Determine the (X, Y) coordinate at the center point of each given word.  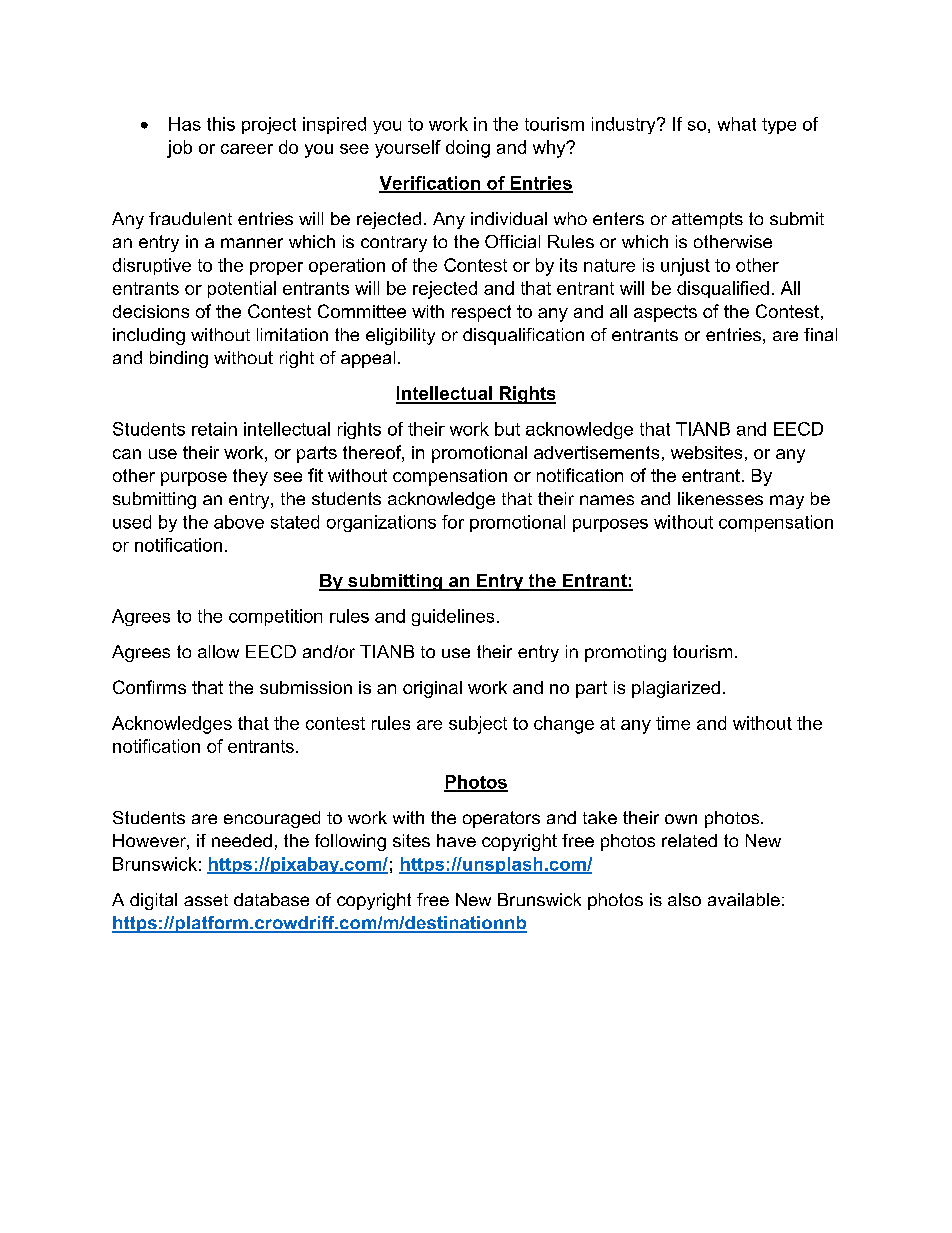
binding (179, 359)
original (432, 689)
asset (206, 900)
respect (481, 313)
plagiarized (676, 689)
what (737, 124)
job (179, 149)
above (239, 522)
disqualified (723, 289)
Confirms (149, 687)
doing (468, 149)
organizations (381, 523)
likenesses (720, 498)
